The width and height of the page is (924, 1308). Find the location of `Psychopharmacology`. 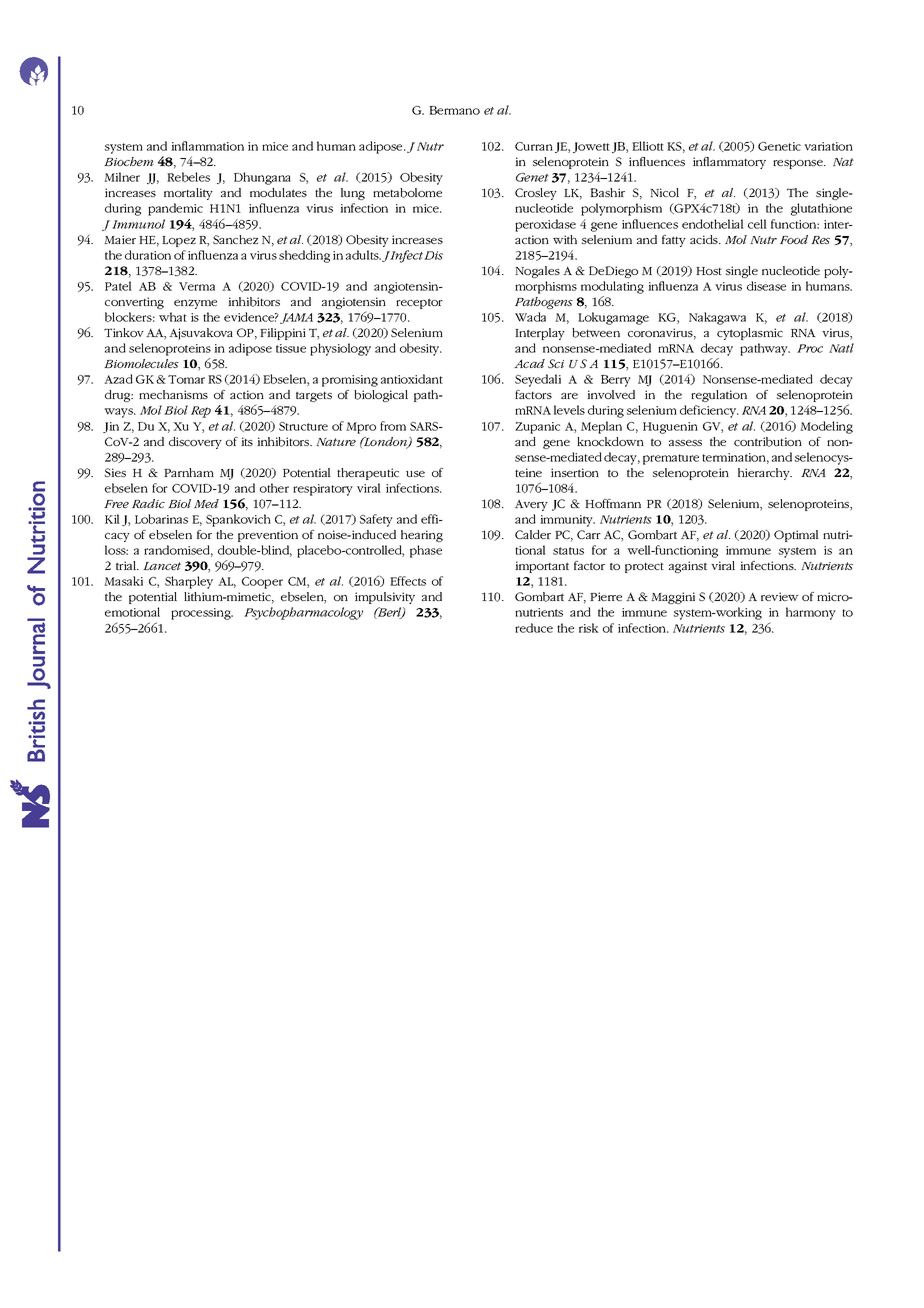

Psychopharmacology is located at coordinates (303, 613).
